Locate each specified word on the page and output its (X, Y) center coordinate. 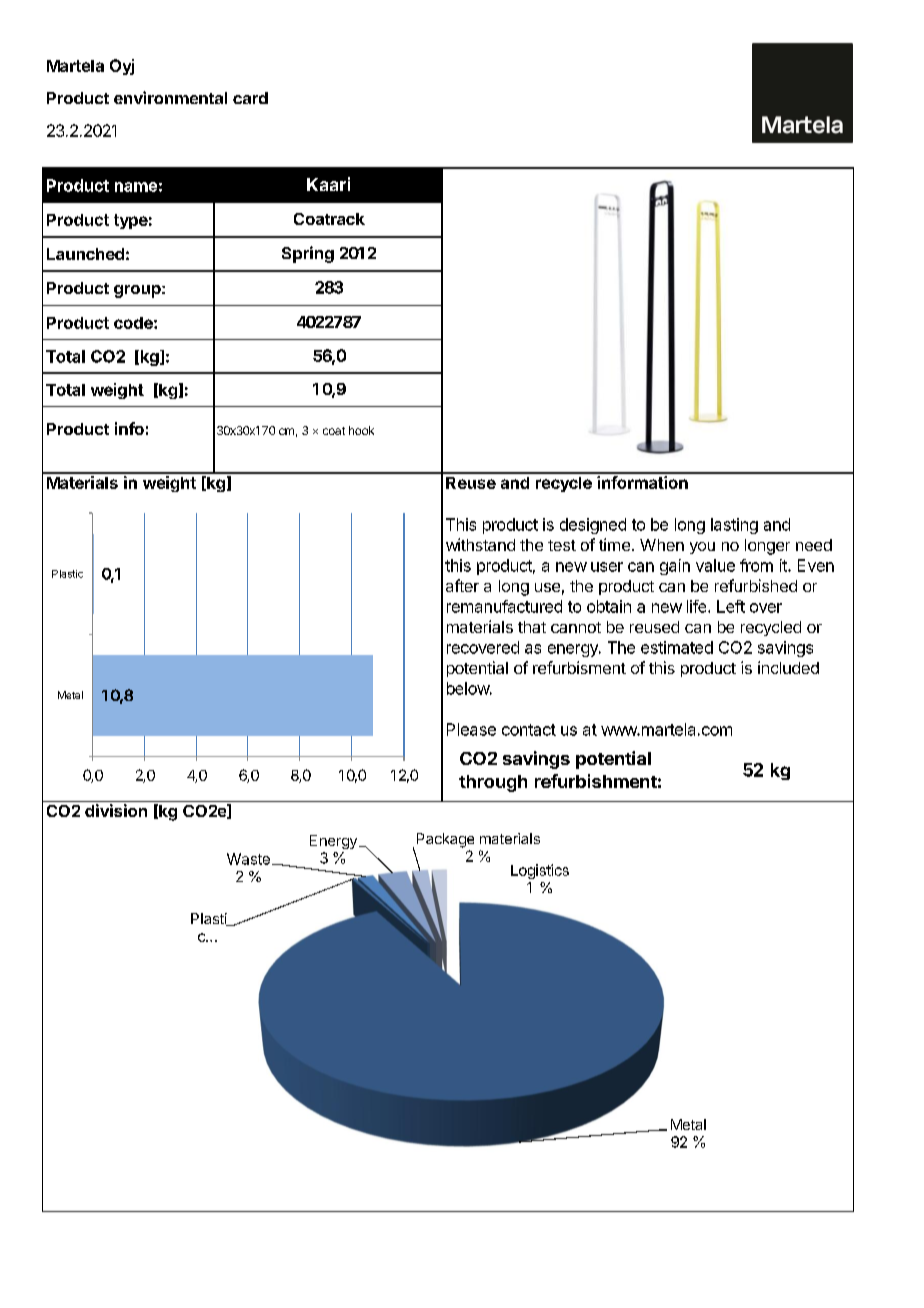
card (250, 98)
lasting (734, 526)
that (532, 627)
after (462, 585)
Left (731, 606)
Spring (308, 254)
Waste (248, 859)
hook (361, 430)
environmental (170, 97)
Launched (85, 254)
